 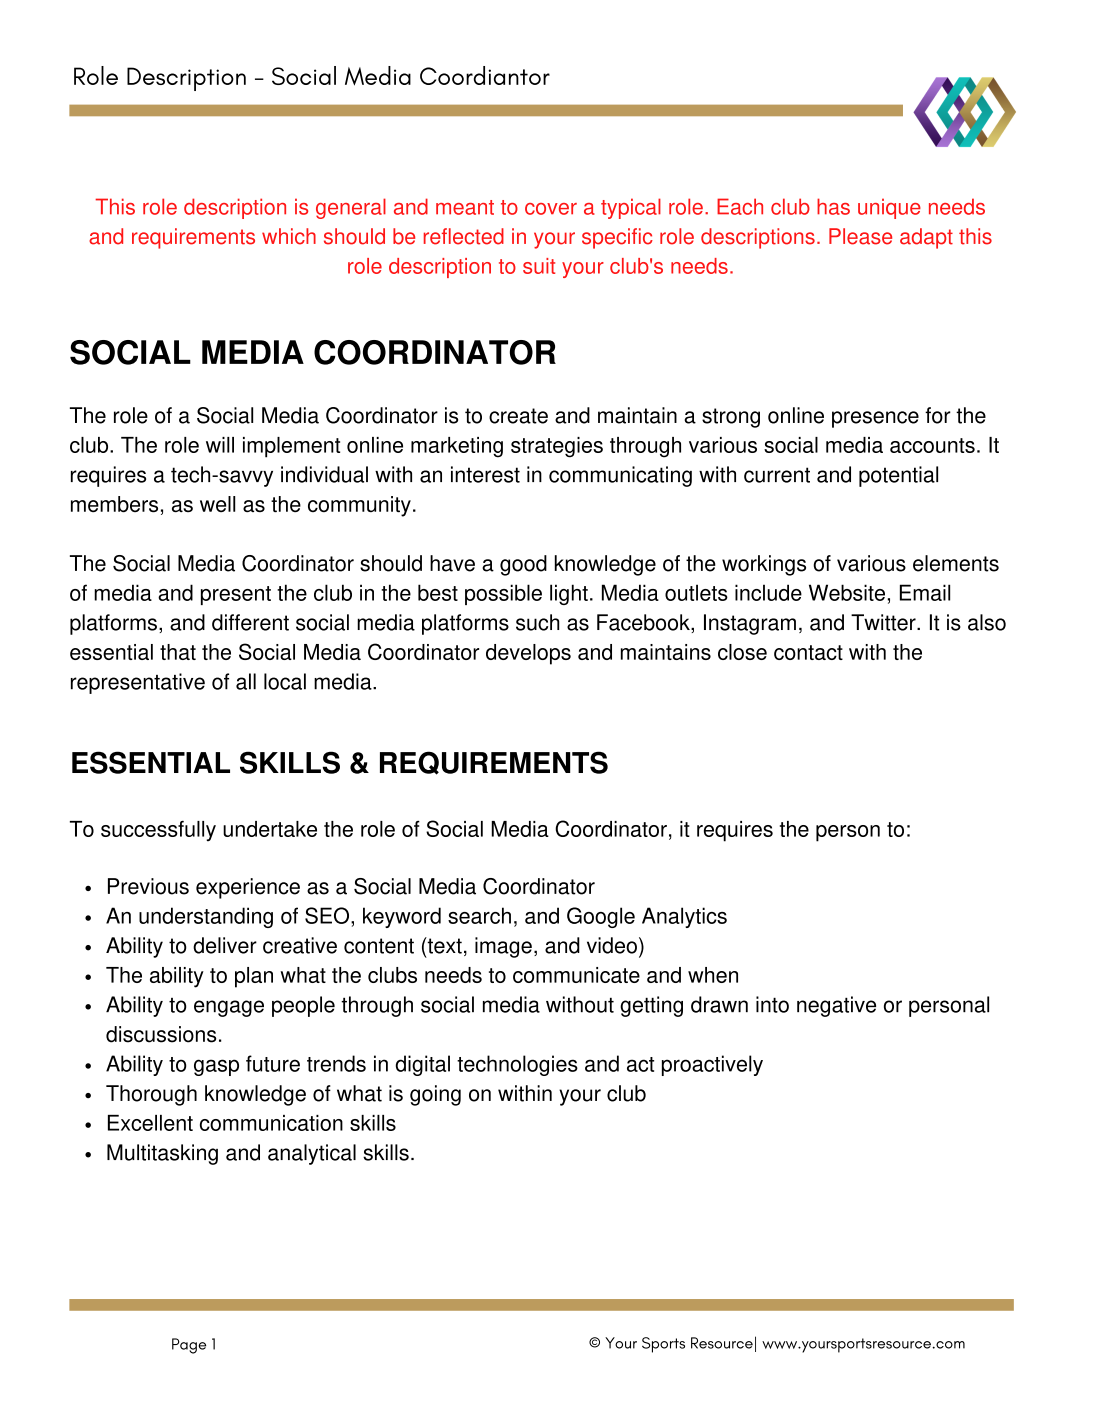 What do you see at coordinates (289, 236) in the document?
I see `which` at bounding box center [289, 236].
